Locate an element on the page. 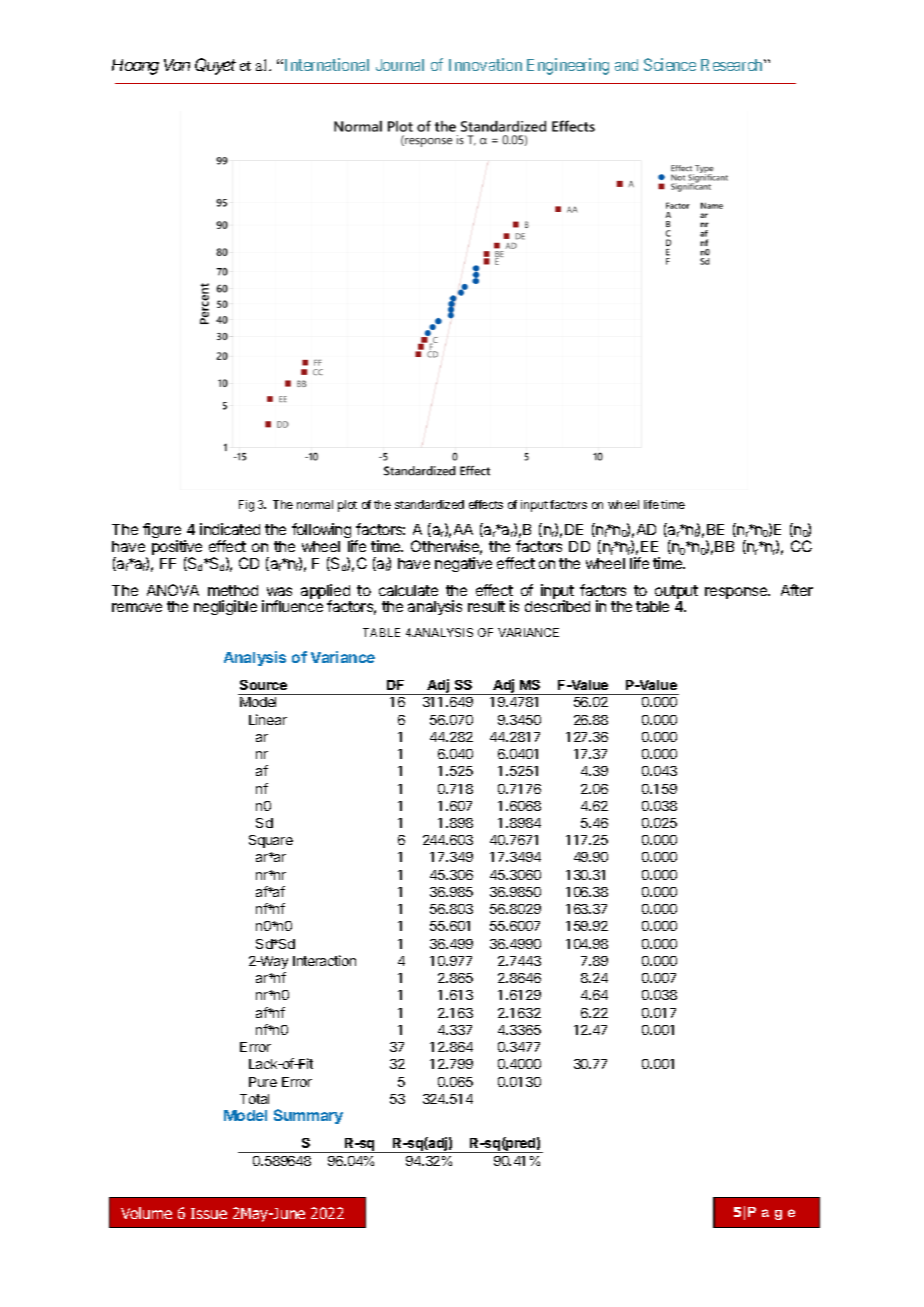 The image size is (924, 1307). Innovation is located at coordinates (485, 64).
